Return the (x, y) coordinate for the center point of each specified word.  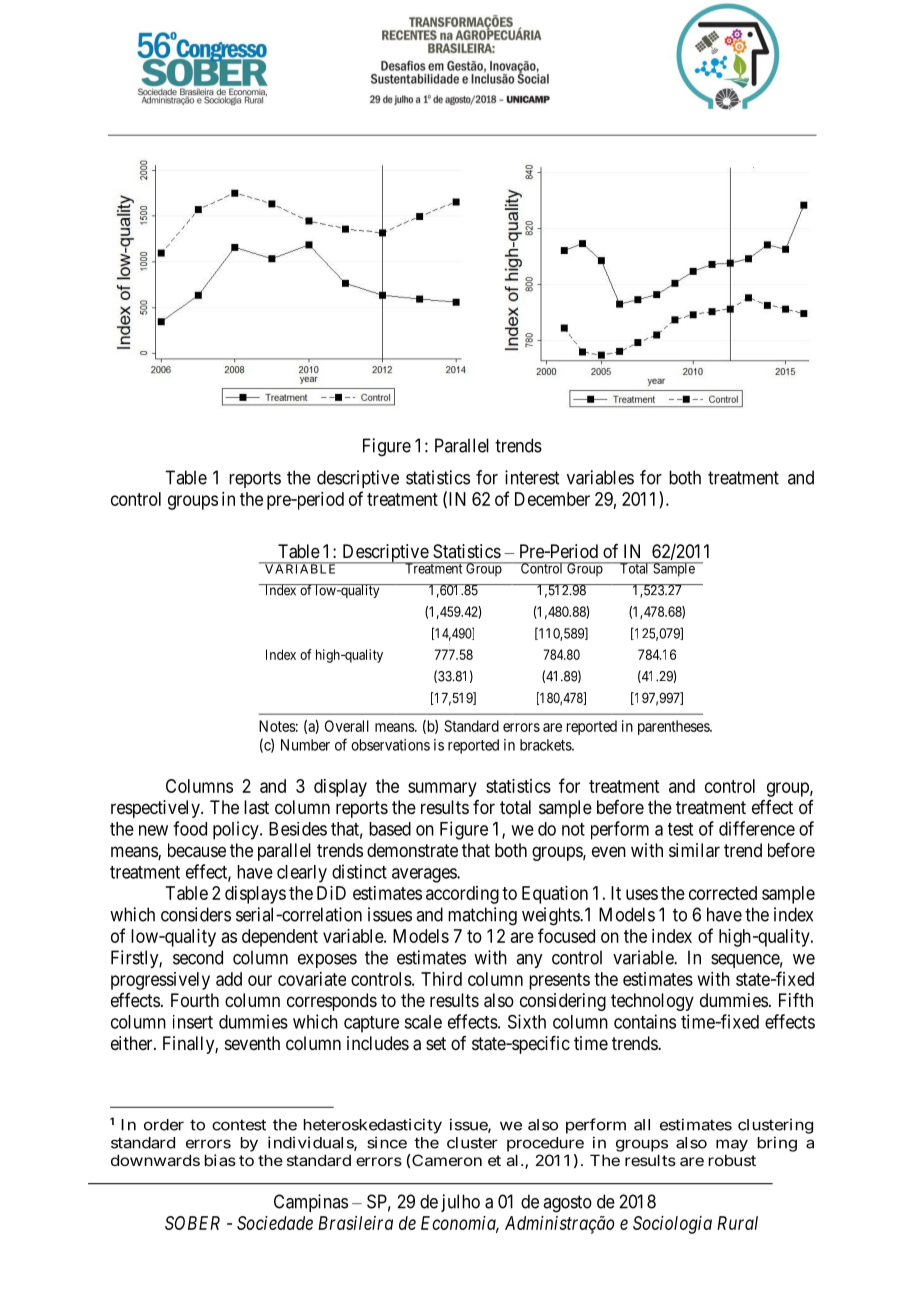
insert (193, 1022)
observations (390, 745)
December (552, 499)
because (197, 850)
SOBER (192, 1223)
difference (757, 828)
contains (645, 1021)
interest (532, 477)
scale (423, 1022)
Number (305, 745)
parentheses (674, 727)
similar (694, 850)
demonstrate (412, 850)
